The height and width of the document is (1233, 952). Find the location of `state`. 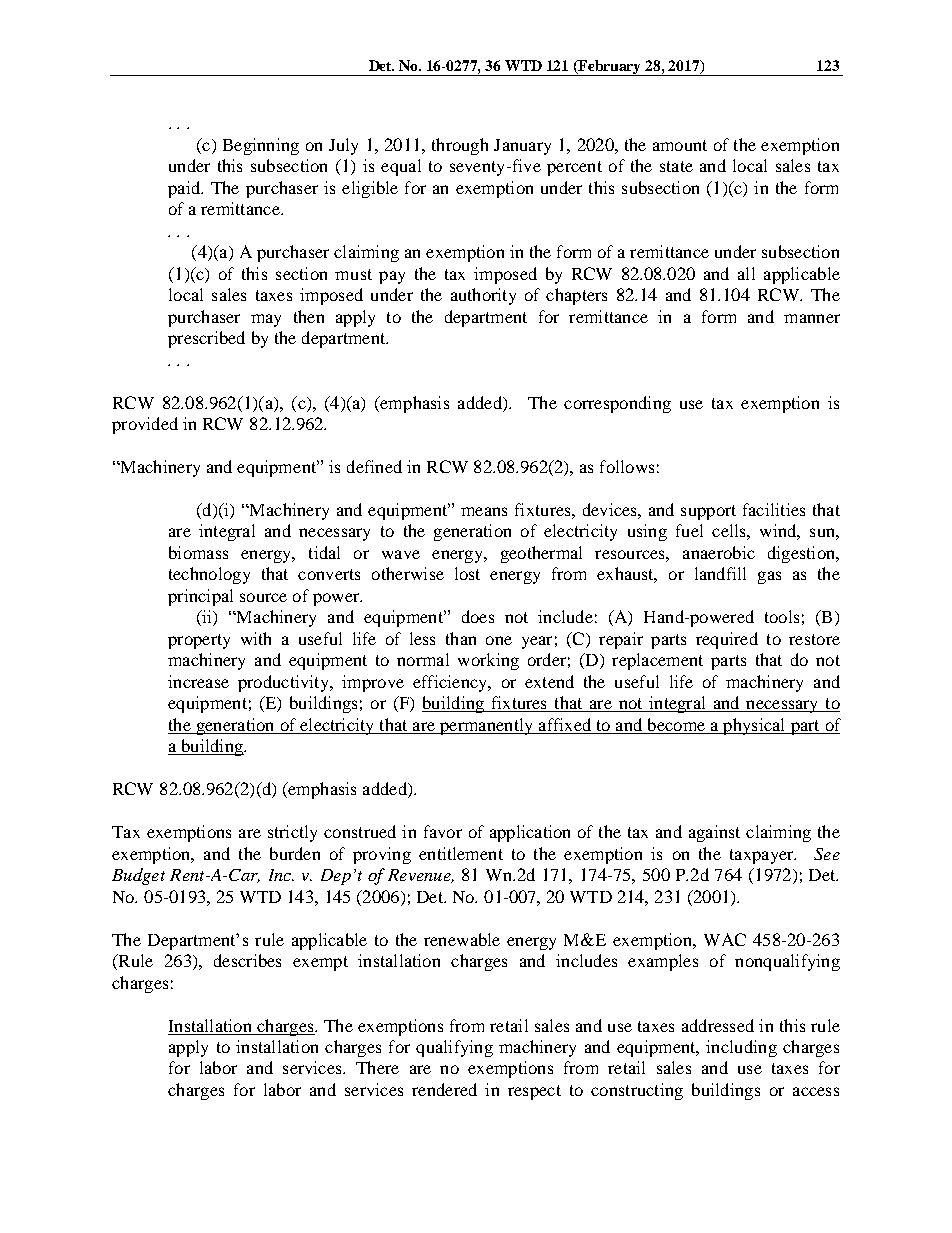

state is located at coordinates (676, 166).
